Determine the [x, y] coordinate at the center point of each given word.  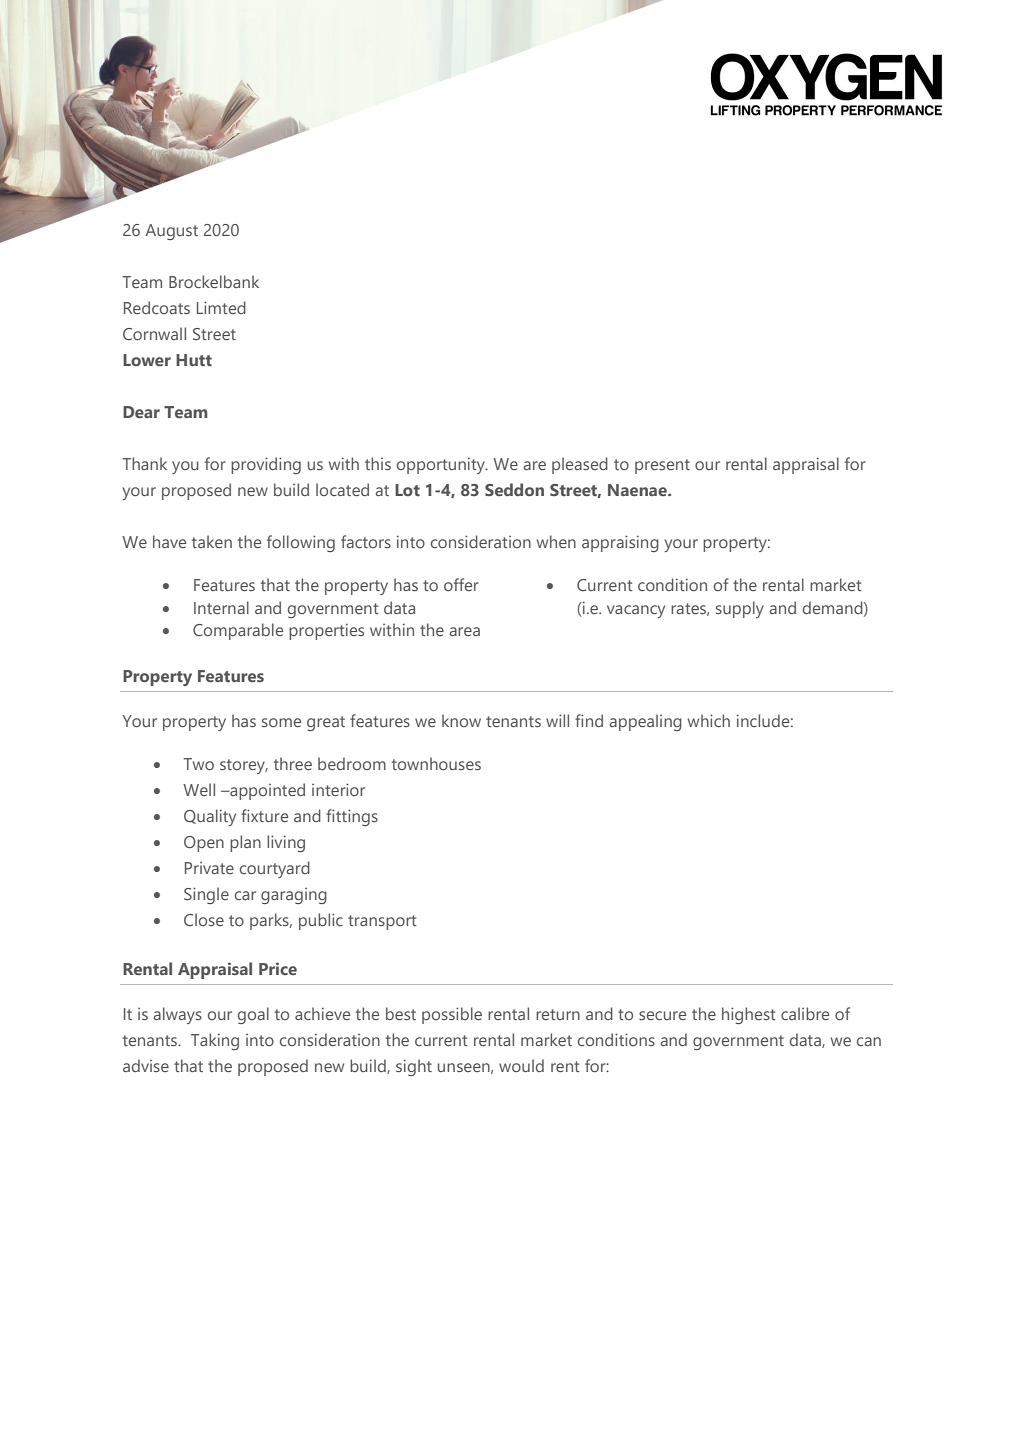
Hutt [194, 360]
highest [749, 1015]
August [171, 232]
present [662, 466]
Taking [215, 1041]
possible [452, 1015]
